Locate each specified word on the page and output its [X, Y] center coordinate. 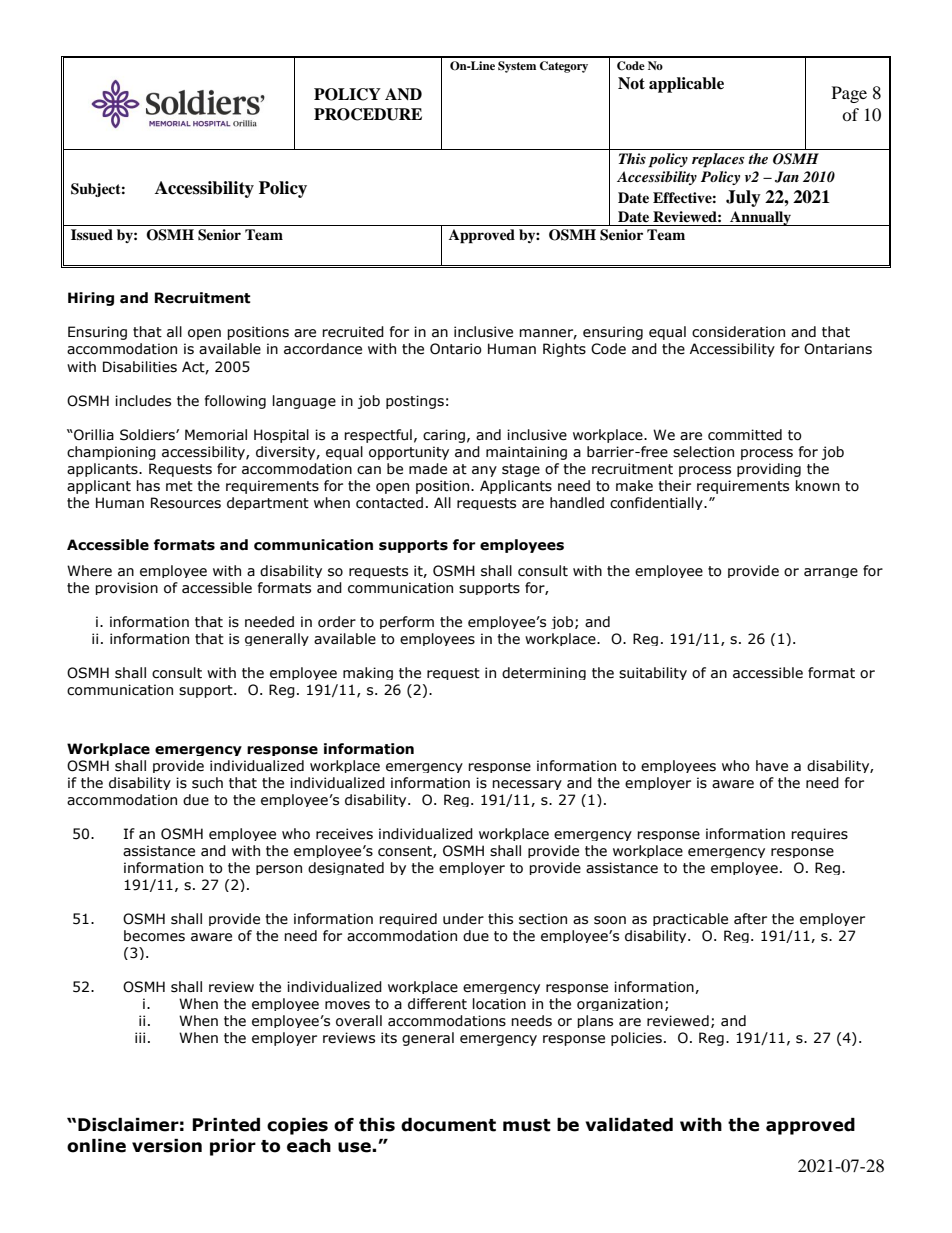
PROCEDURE [368, 114]
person [279, 870]
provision [126, 588]
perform [407, 622]
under [463, 919]
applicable [686, 85]
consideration [738, 332]
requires [819, 834]
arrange [831, 573]
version [167, 1146]
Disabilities [140, 367]
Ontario [456, 349]
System [517, 67]
